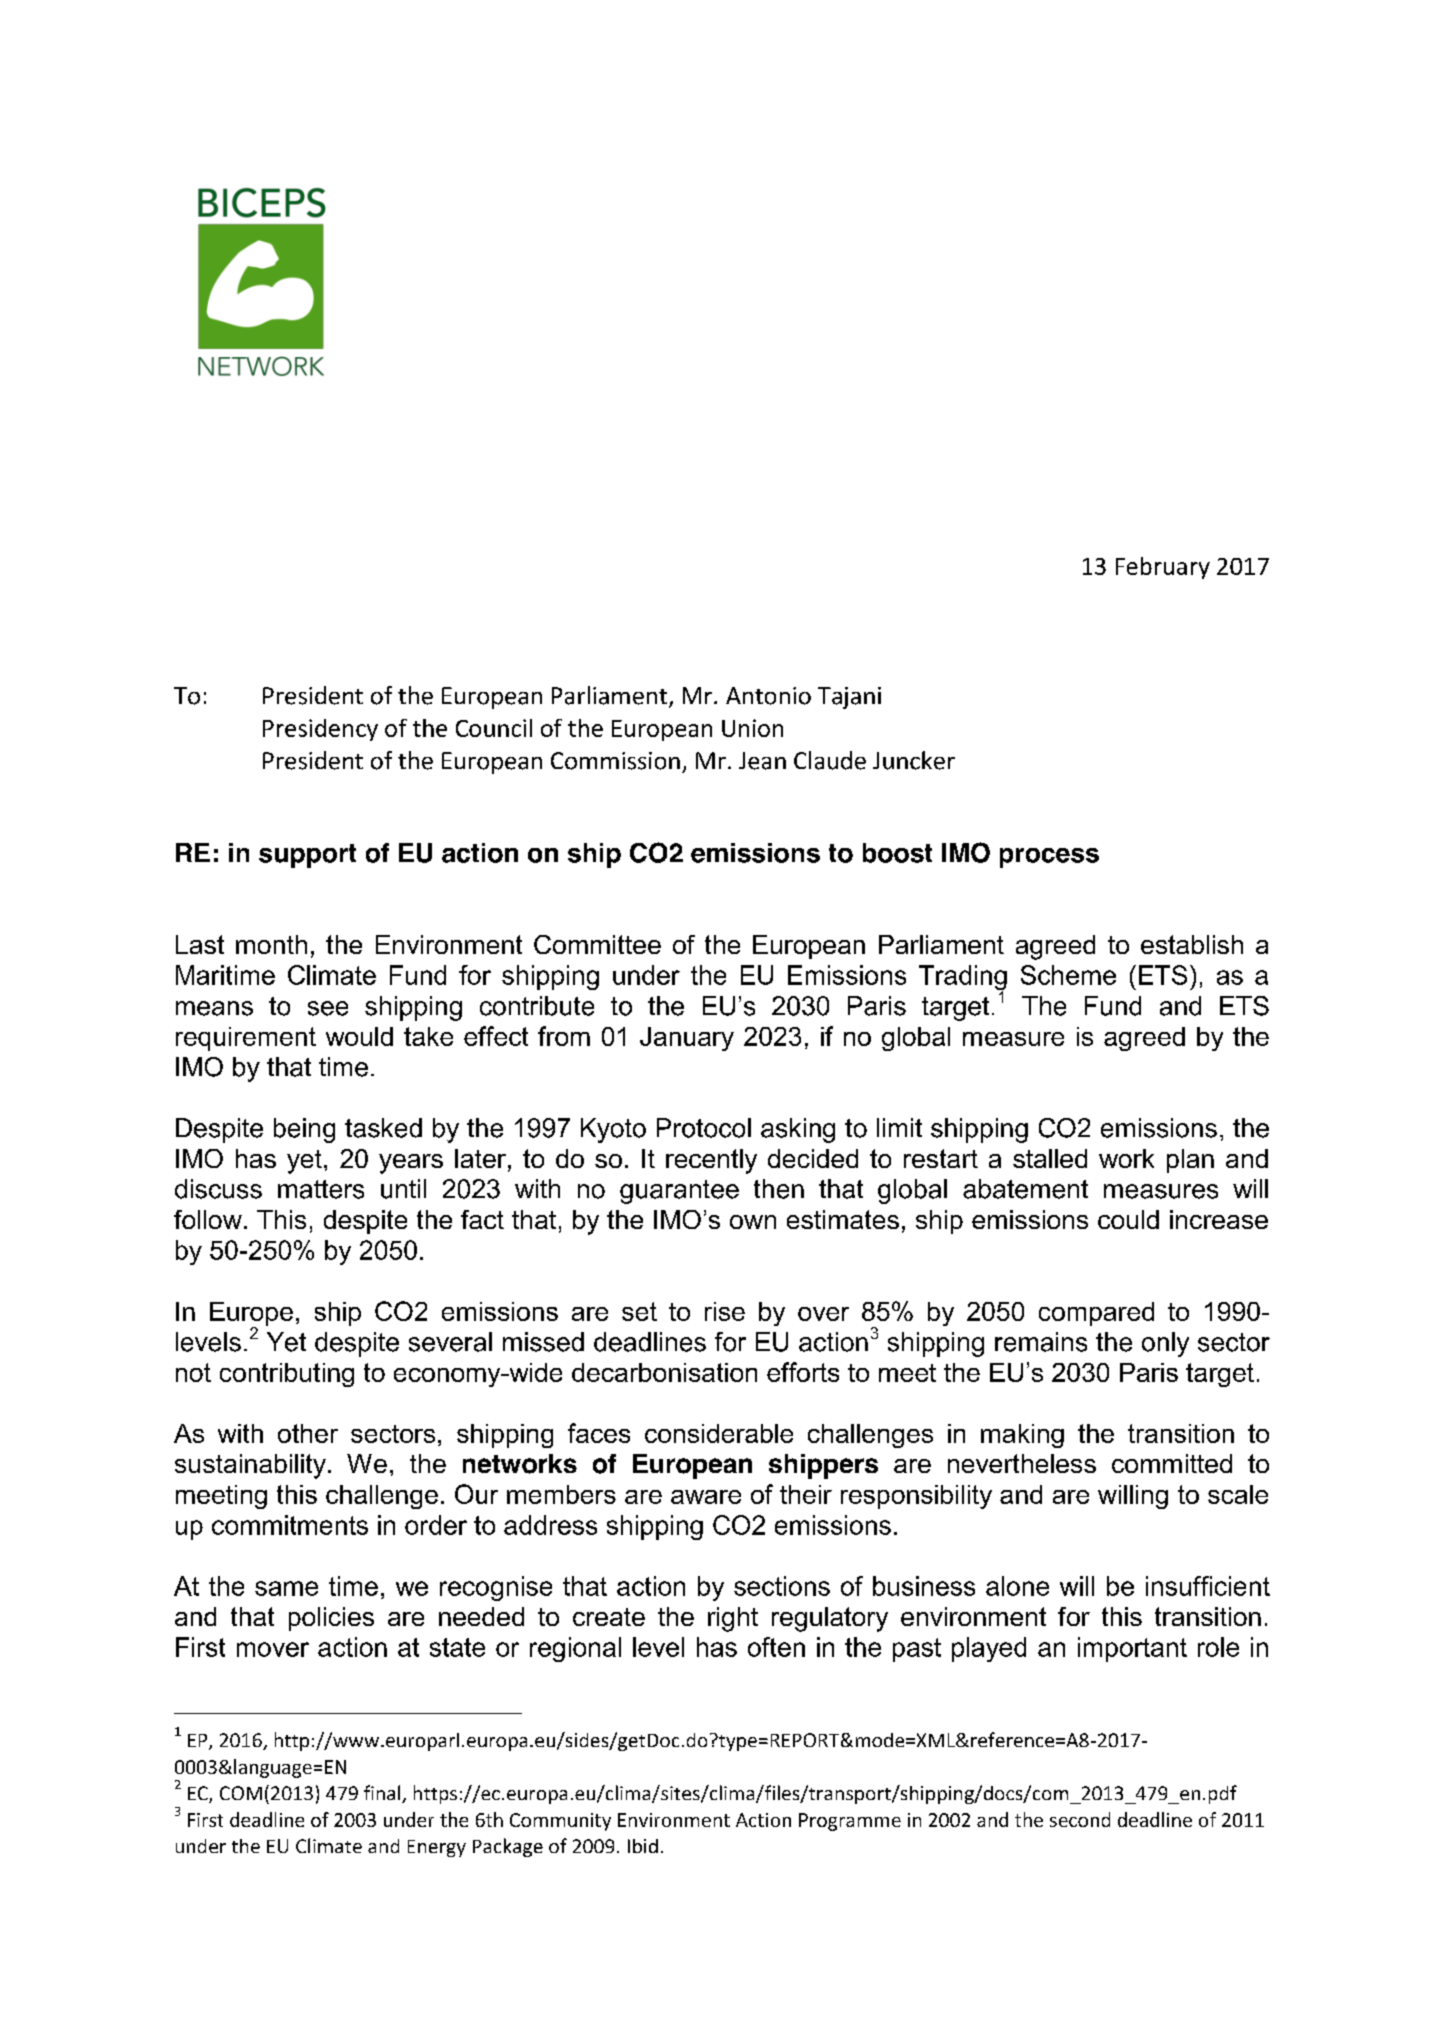 The image size is (1438, 2033). I want to click on second, so click(1080, 1819).
